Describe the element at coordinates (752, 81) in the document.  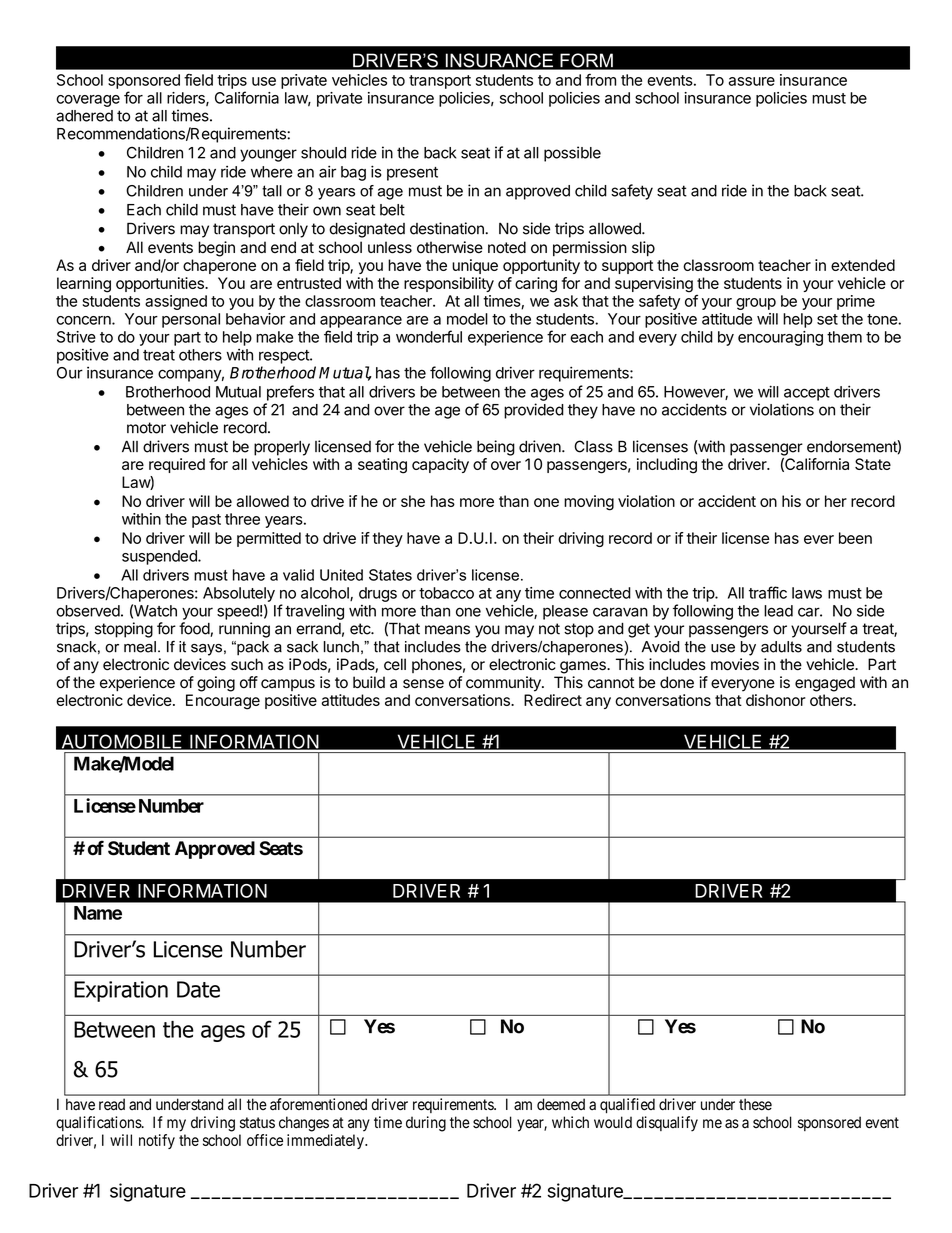
I see `assure` at that location.
